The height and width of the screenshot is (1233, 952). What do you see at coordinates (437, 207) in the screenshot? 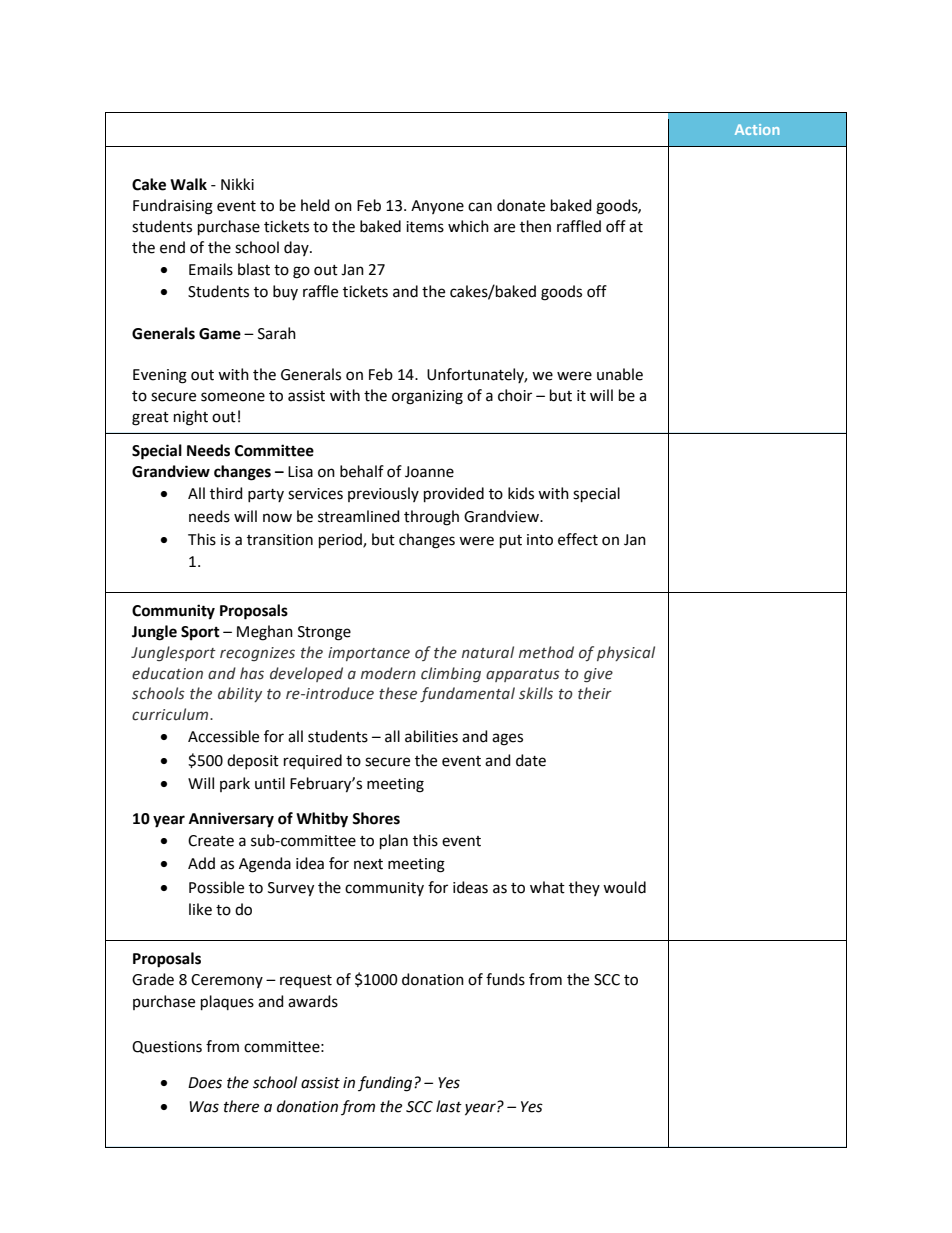
I see `Anyone` at bounding box center [437, 207].
